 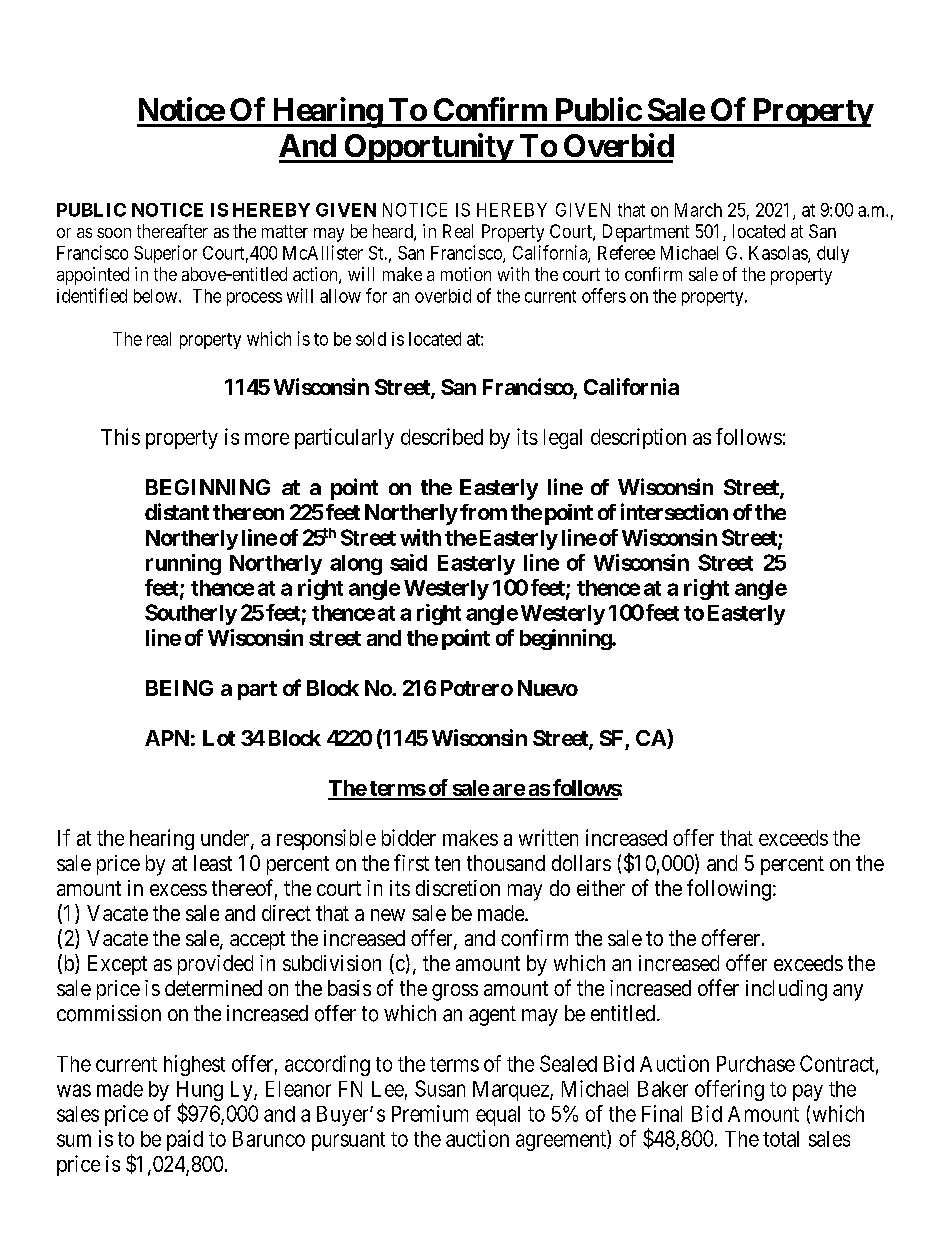 What do you see at coordinates (638, 438) in the document?
I see `description` at bounding box center [638, 438].
